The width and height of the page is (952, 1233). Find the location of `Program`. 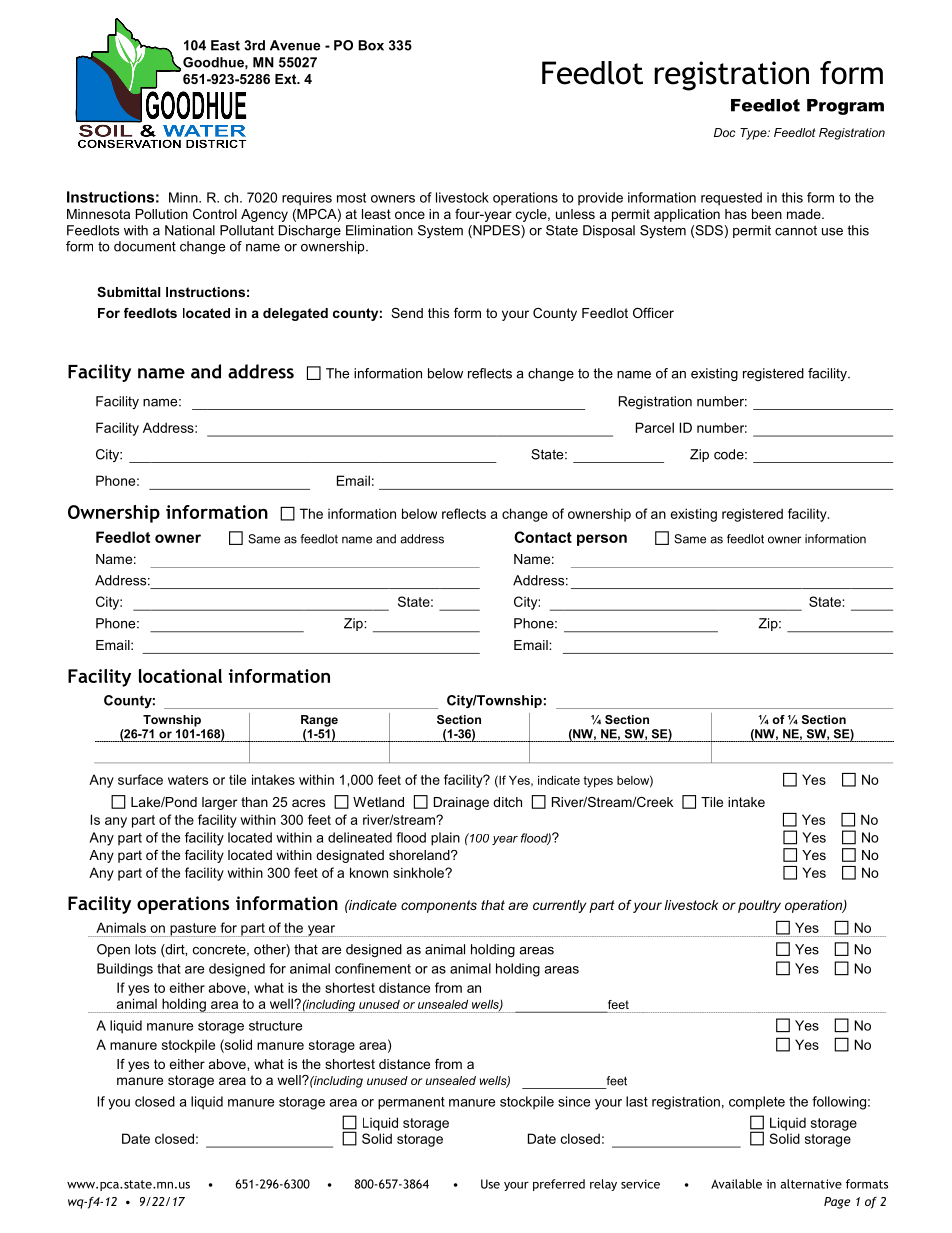

Program is located at coordinates (845, 107).
